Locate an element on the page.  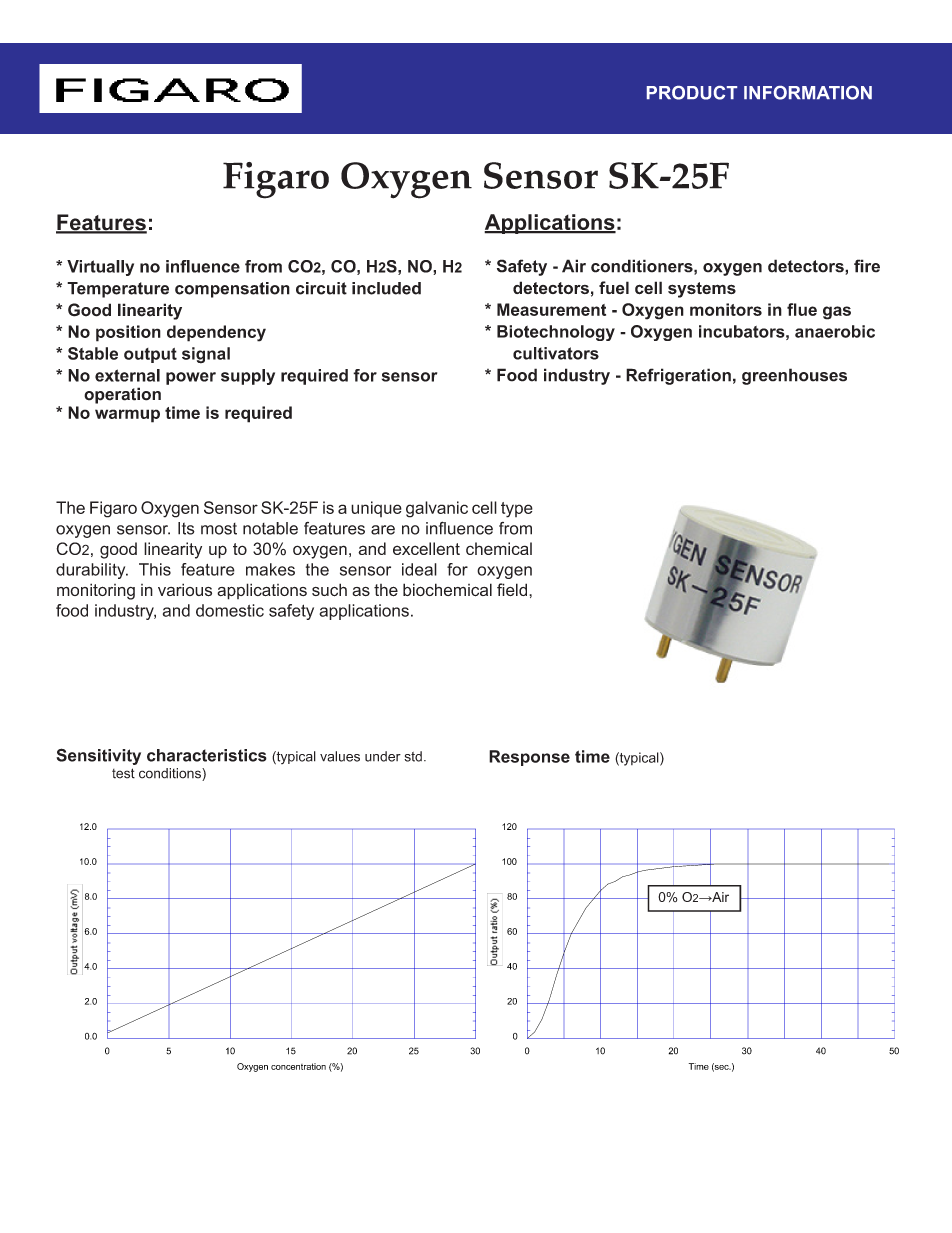
type is located at coordinates (517, 510).
